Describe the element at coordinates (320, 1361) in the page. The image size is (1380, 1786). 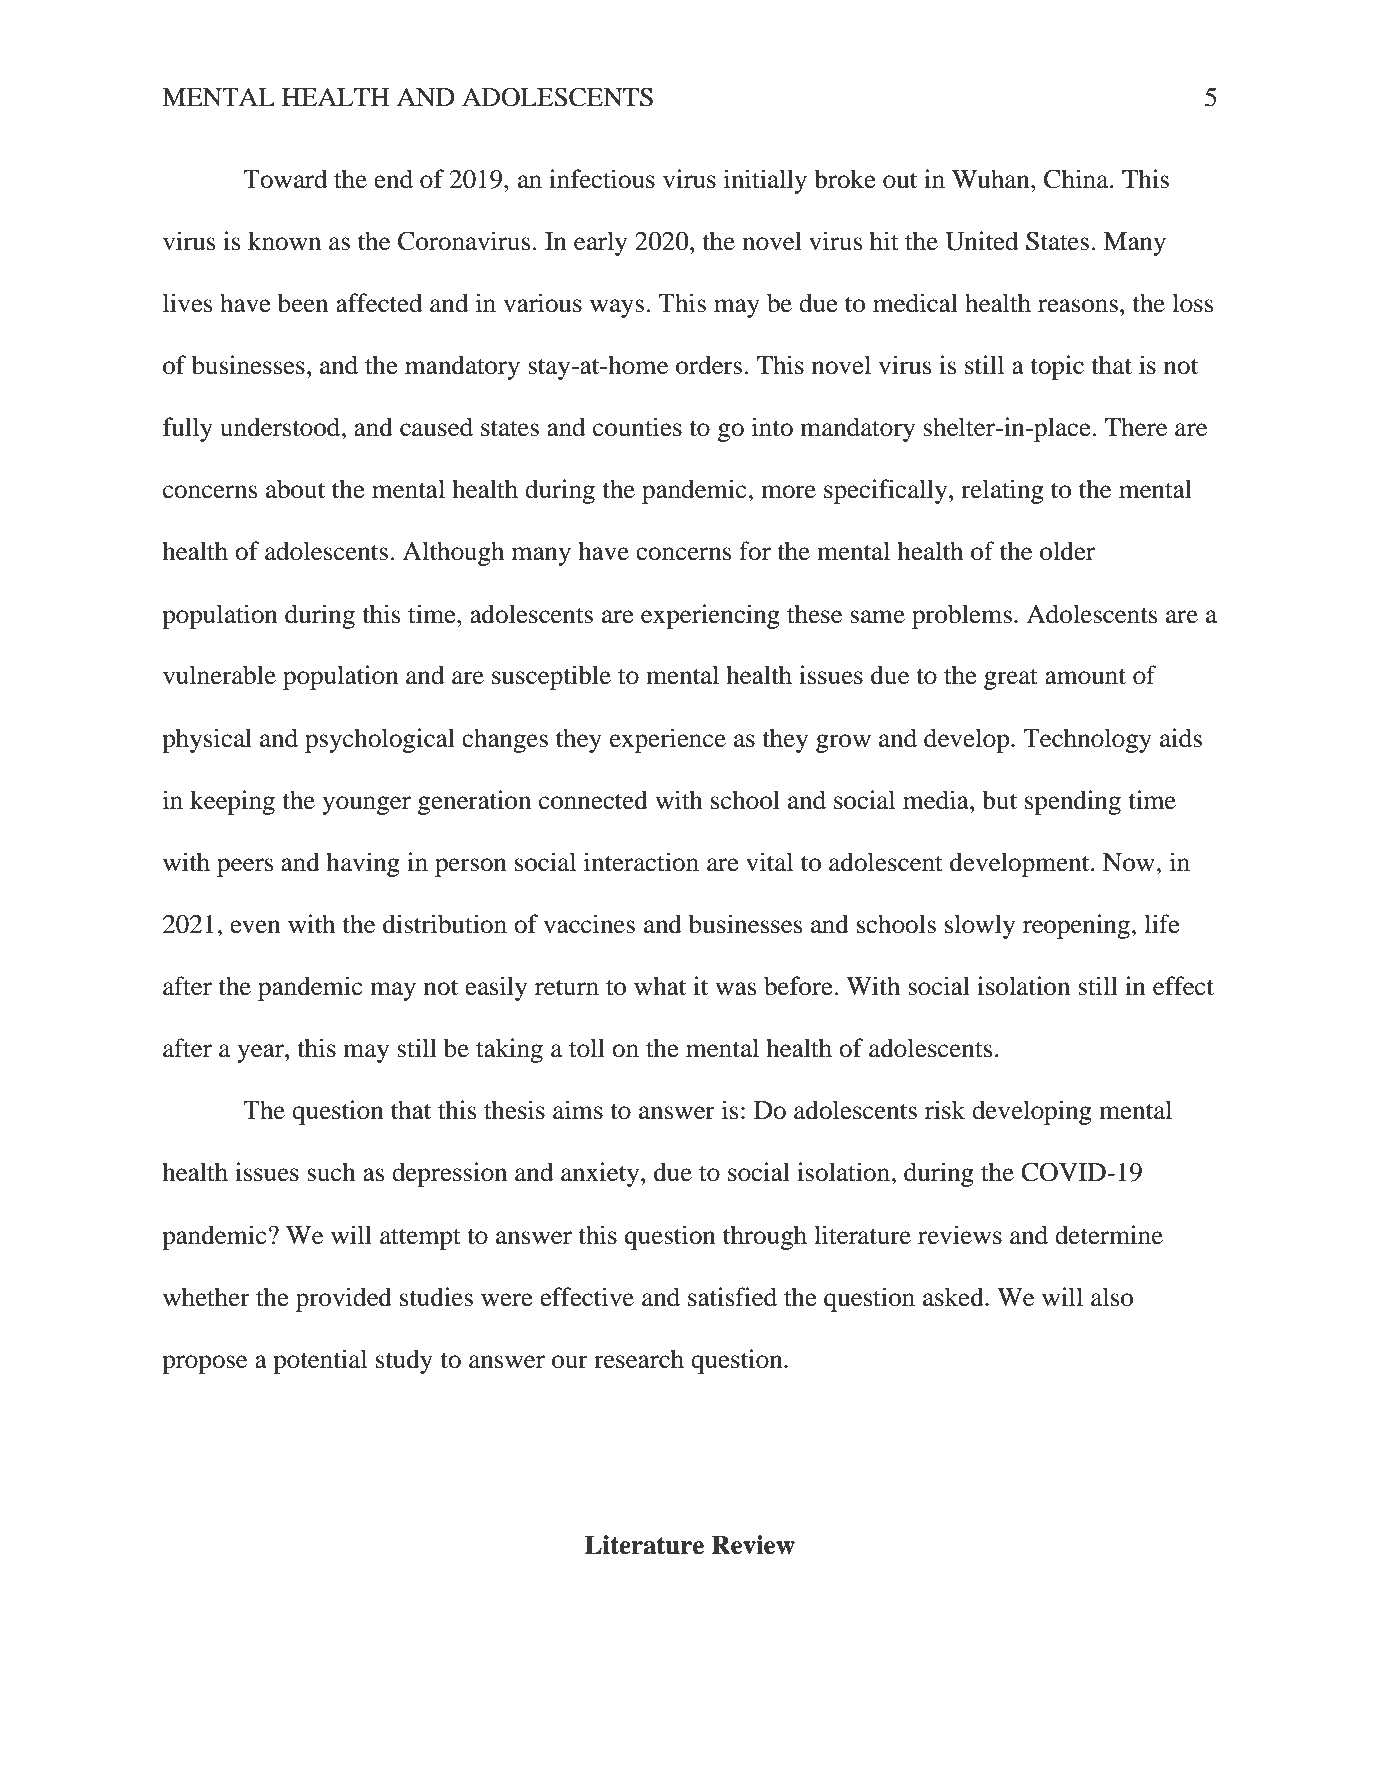
I see `potential` at that location.
